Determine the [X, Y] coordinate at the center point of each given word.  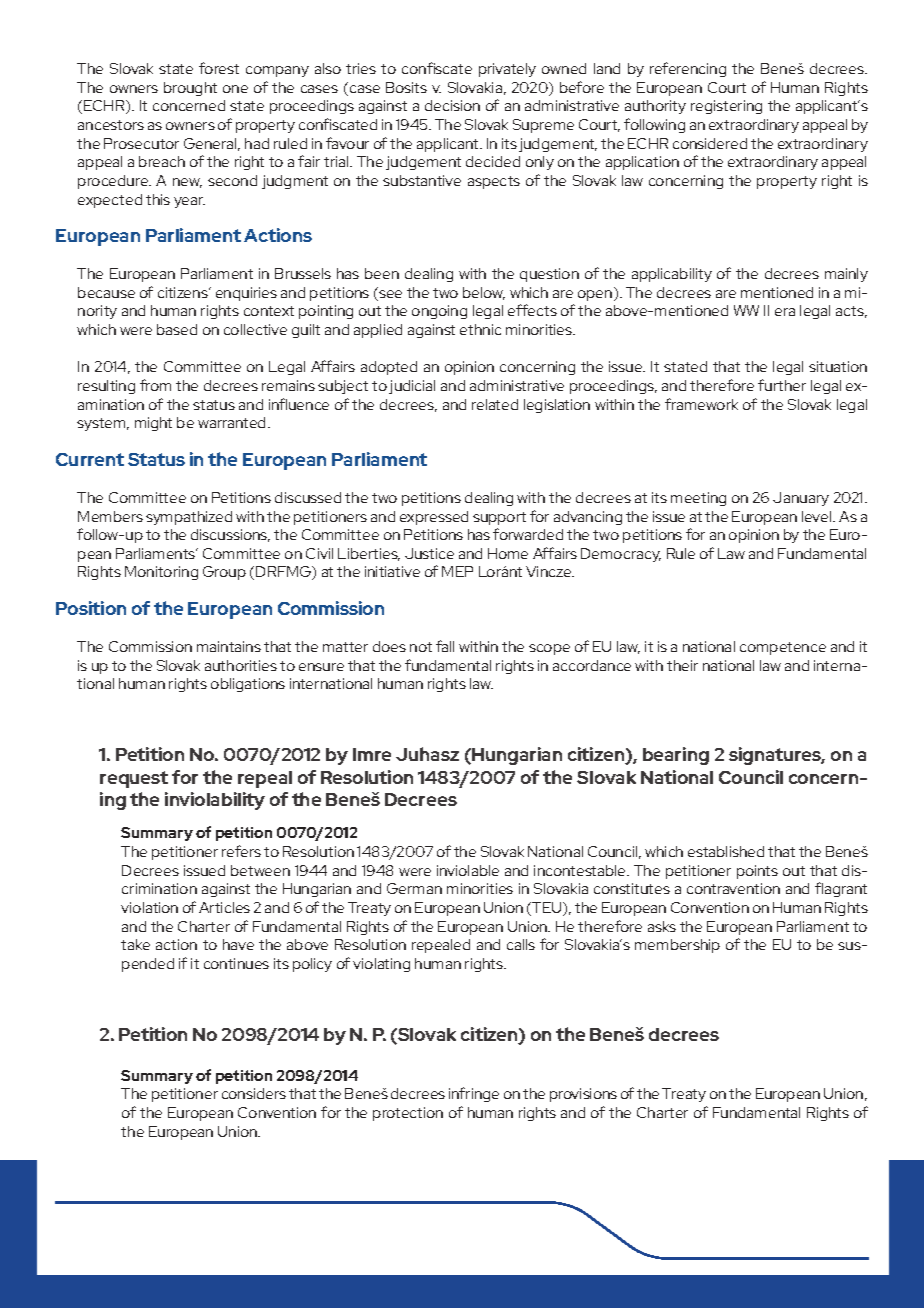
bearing [676, 756]
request [134, 779]
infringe [474, 1094]
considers [254, 1093]
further [782, 385]
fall [445, 646]
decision [452, 105]
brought [190, 89]
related [495, 404]
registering [726, 107]
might [153, 424]
